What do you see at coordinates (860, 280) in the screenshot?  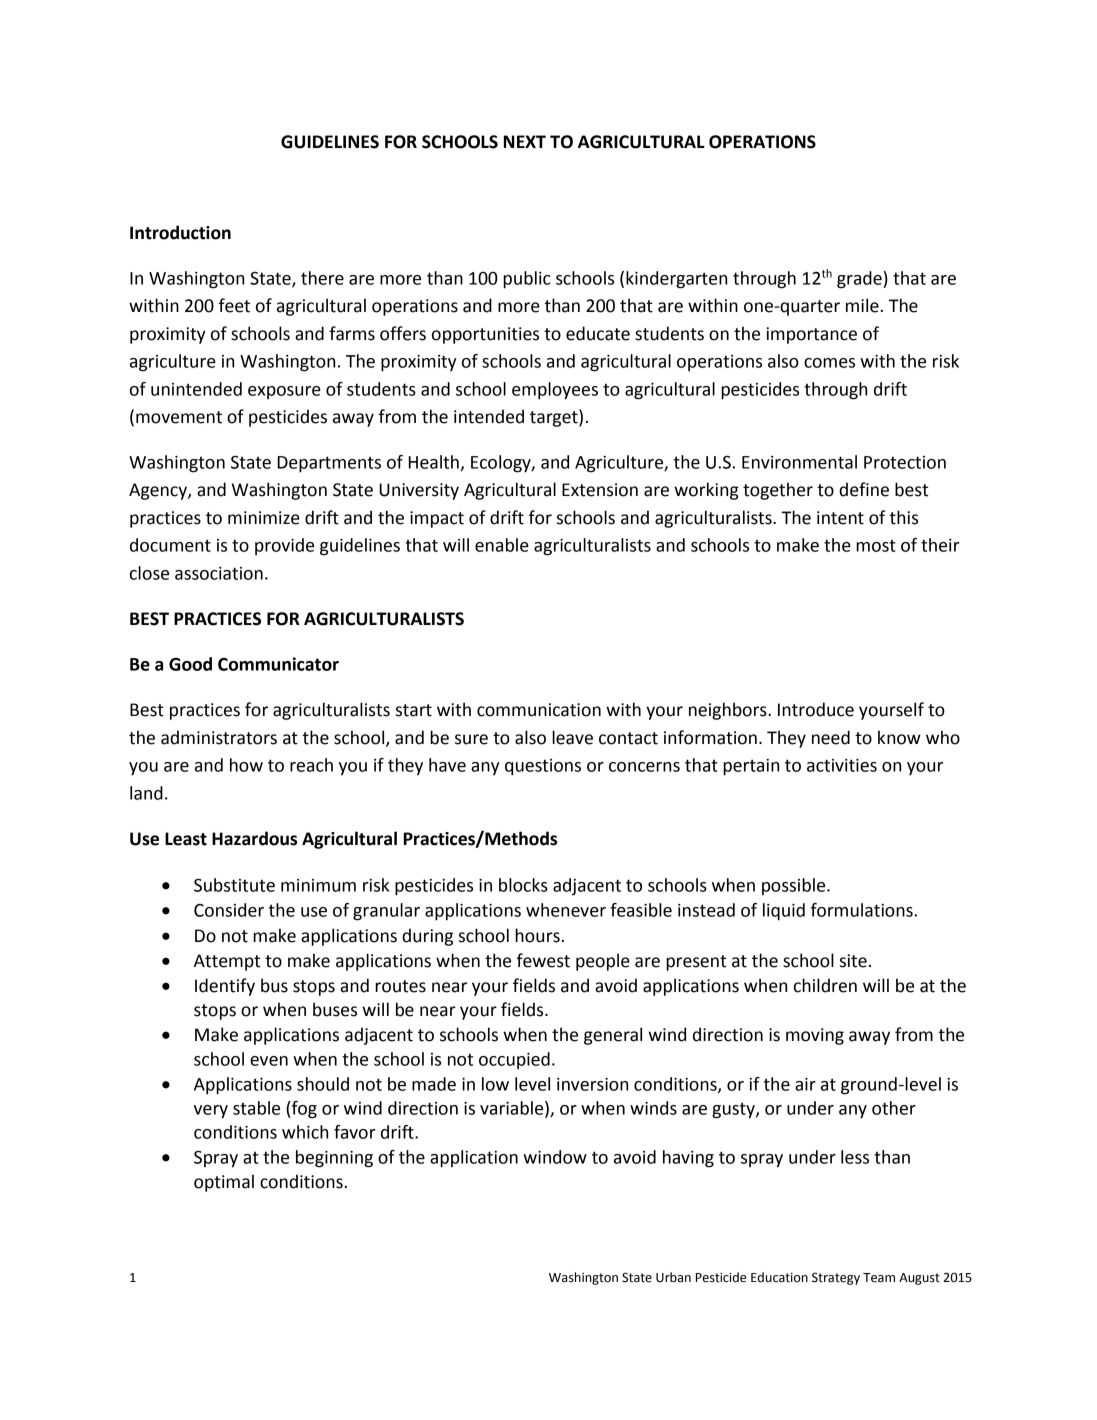 I see `grade` at bounding box center [860, 280].
